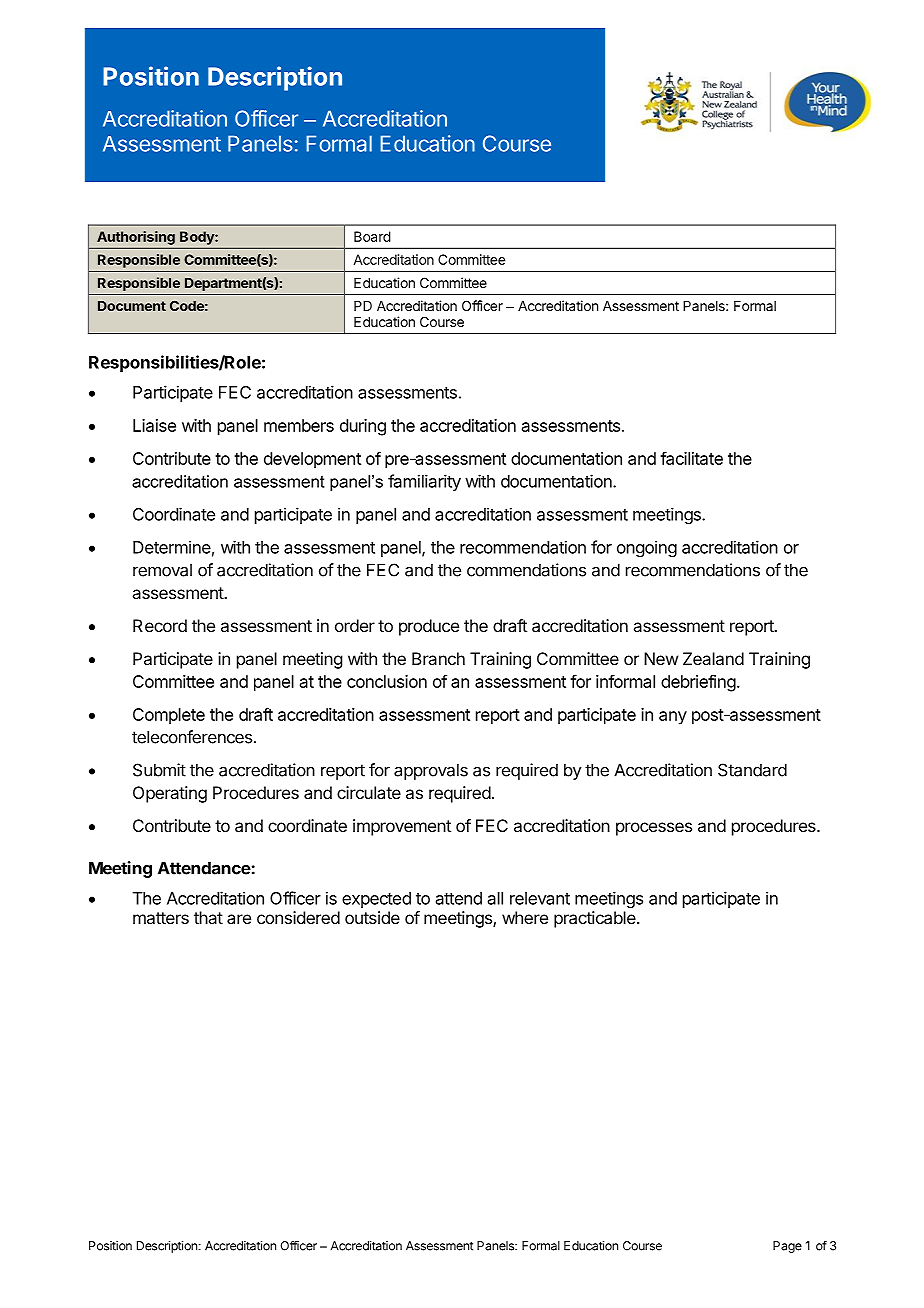  Describe the element at coordinates (239, 919) in the document. I see `are` at that location.
